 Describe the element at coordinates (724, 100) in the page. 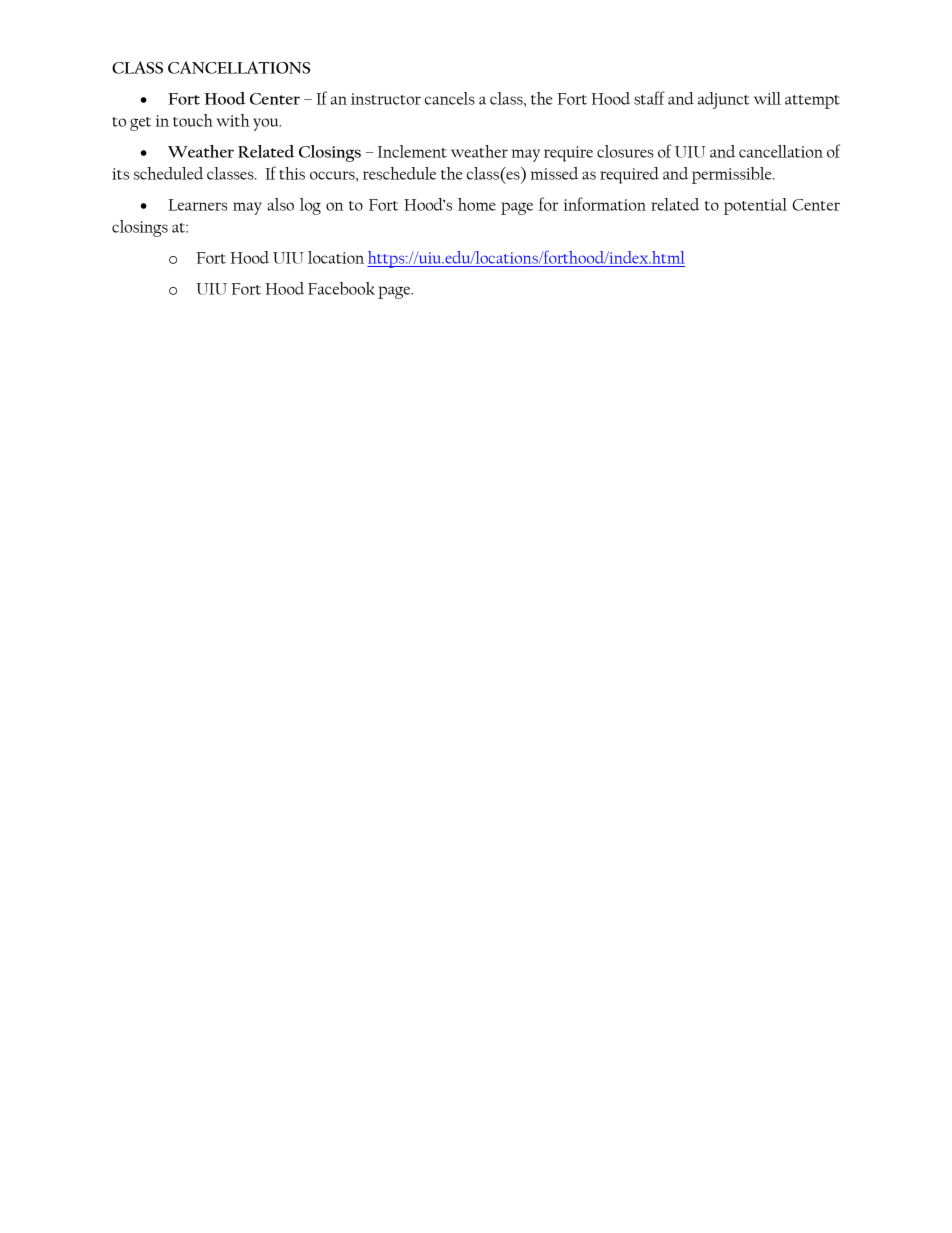

I see `adjunct` at that location.
